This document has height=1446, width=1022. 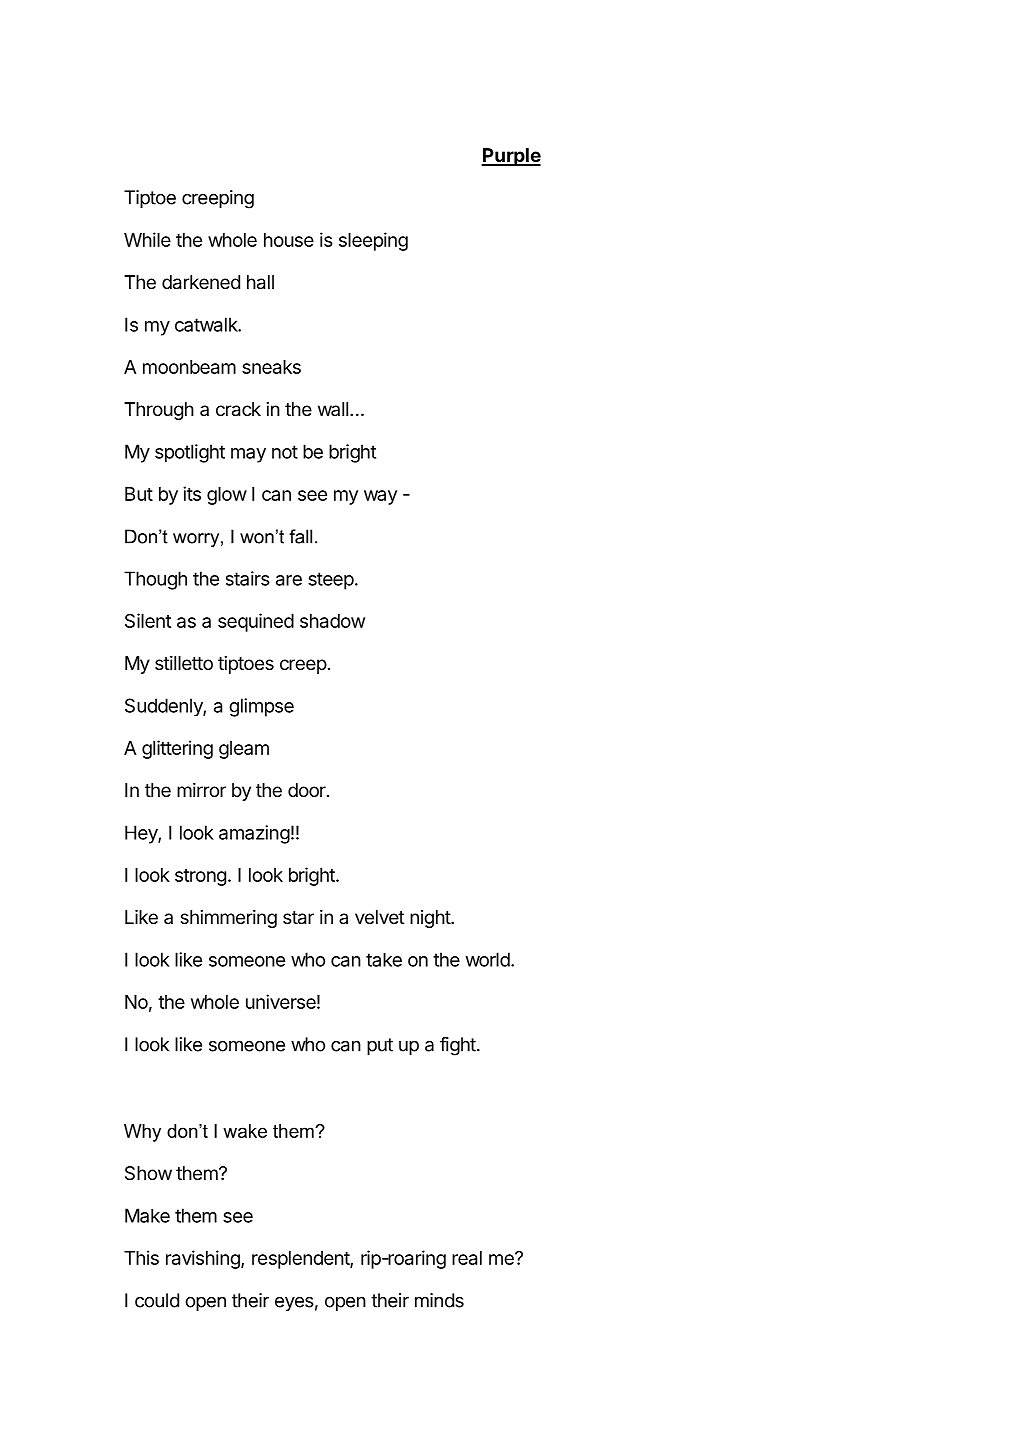 I want to click on resplendent, so click(x=301, y=1260).
